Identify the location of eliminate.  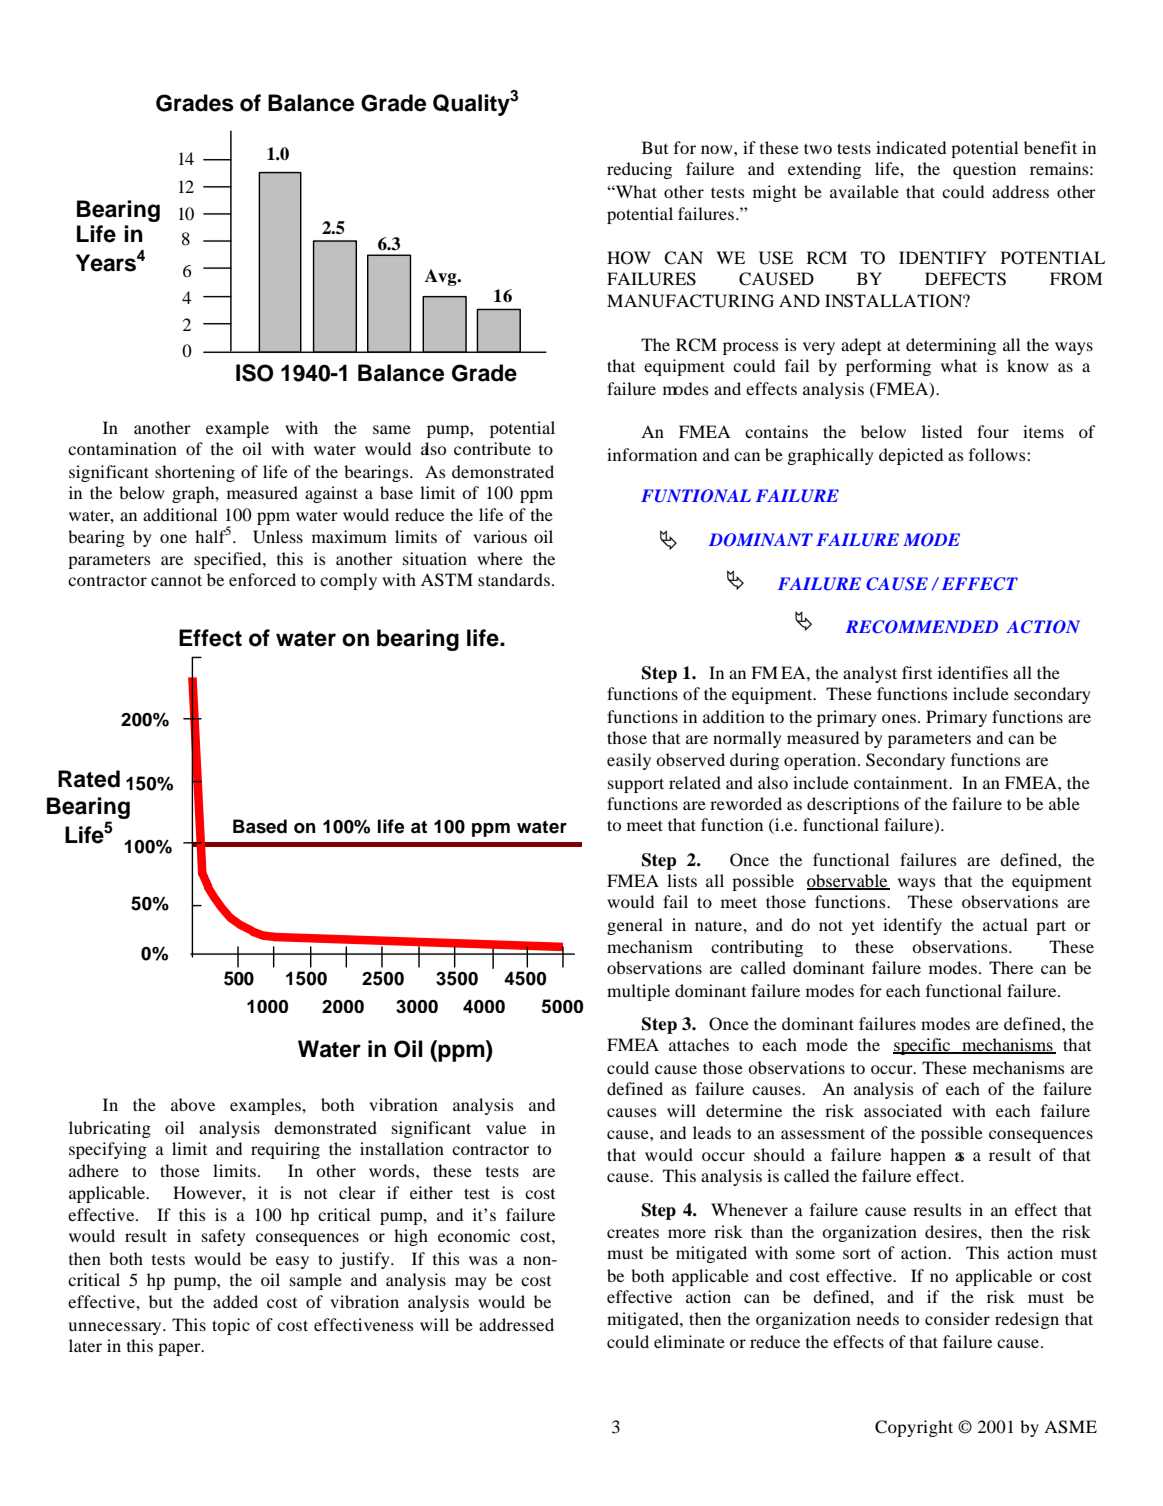
(689, 1341).
